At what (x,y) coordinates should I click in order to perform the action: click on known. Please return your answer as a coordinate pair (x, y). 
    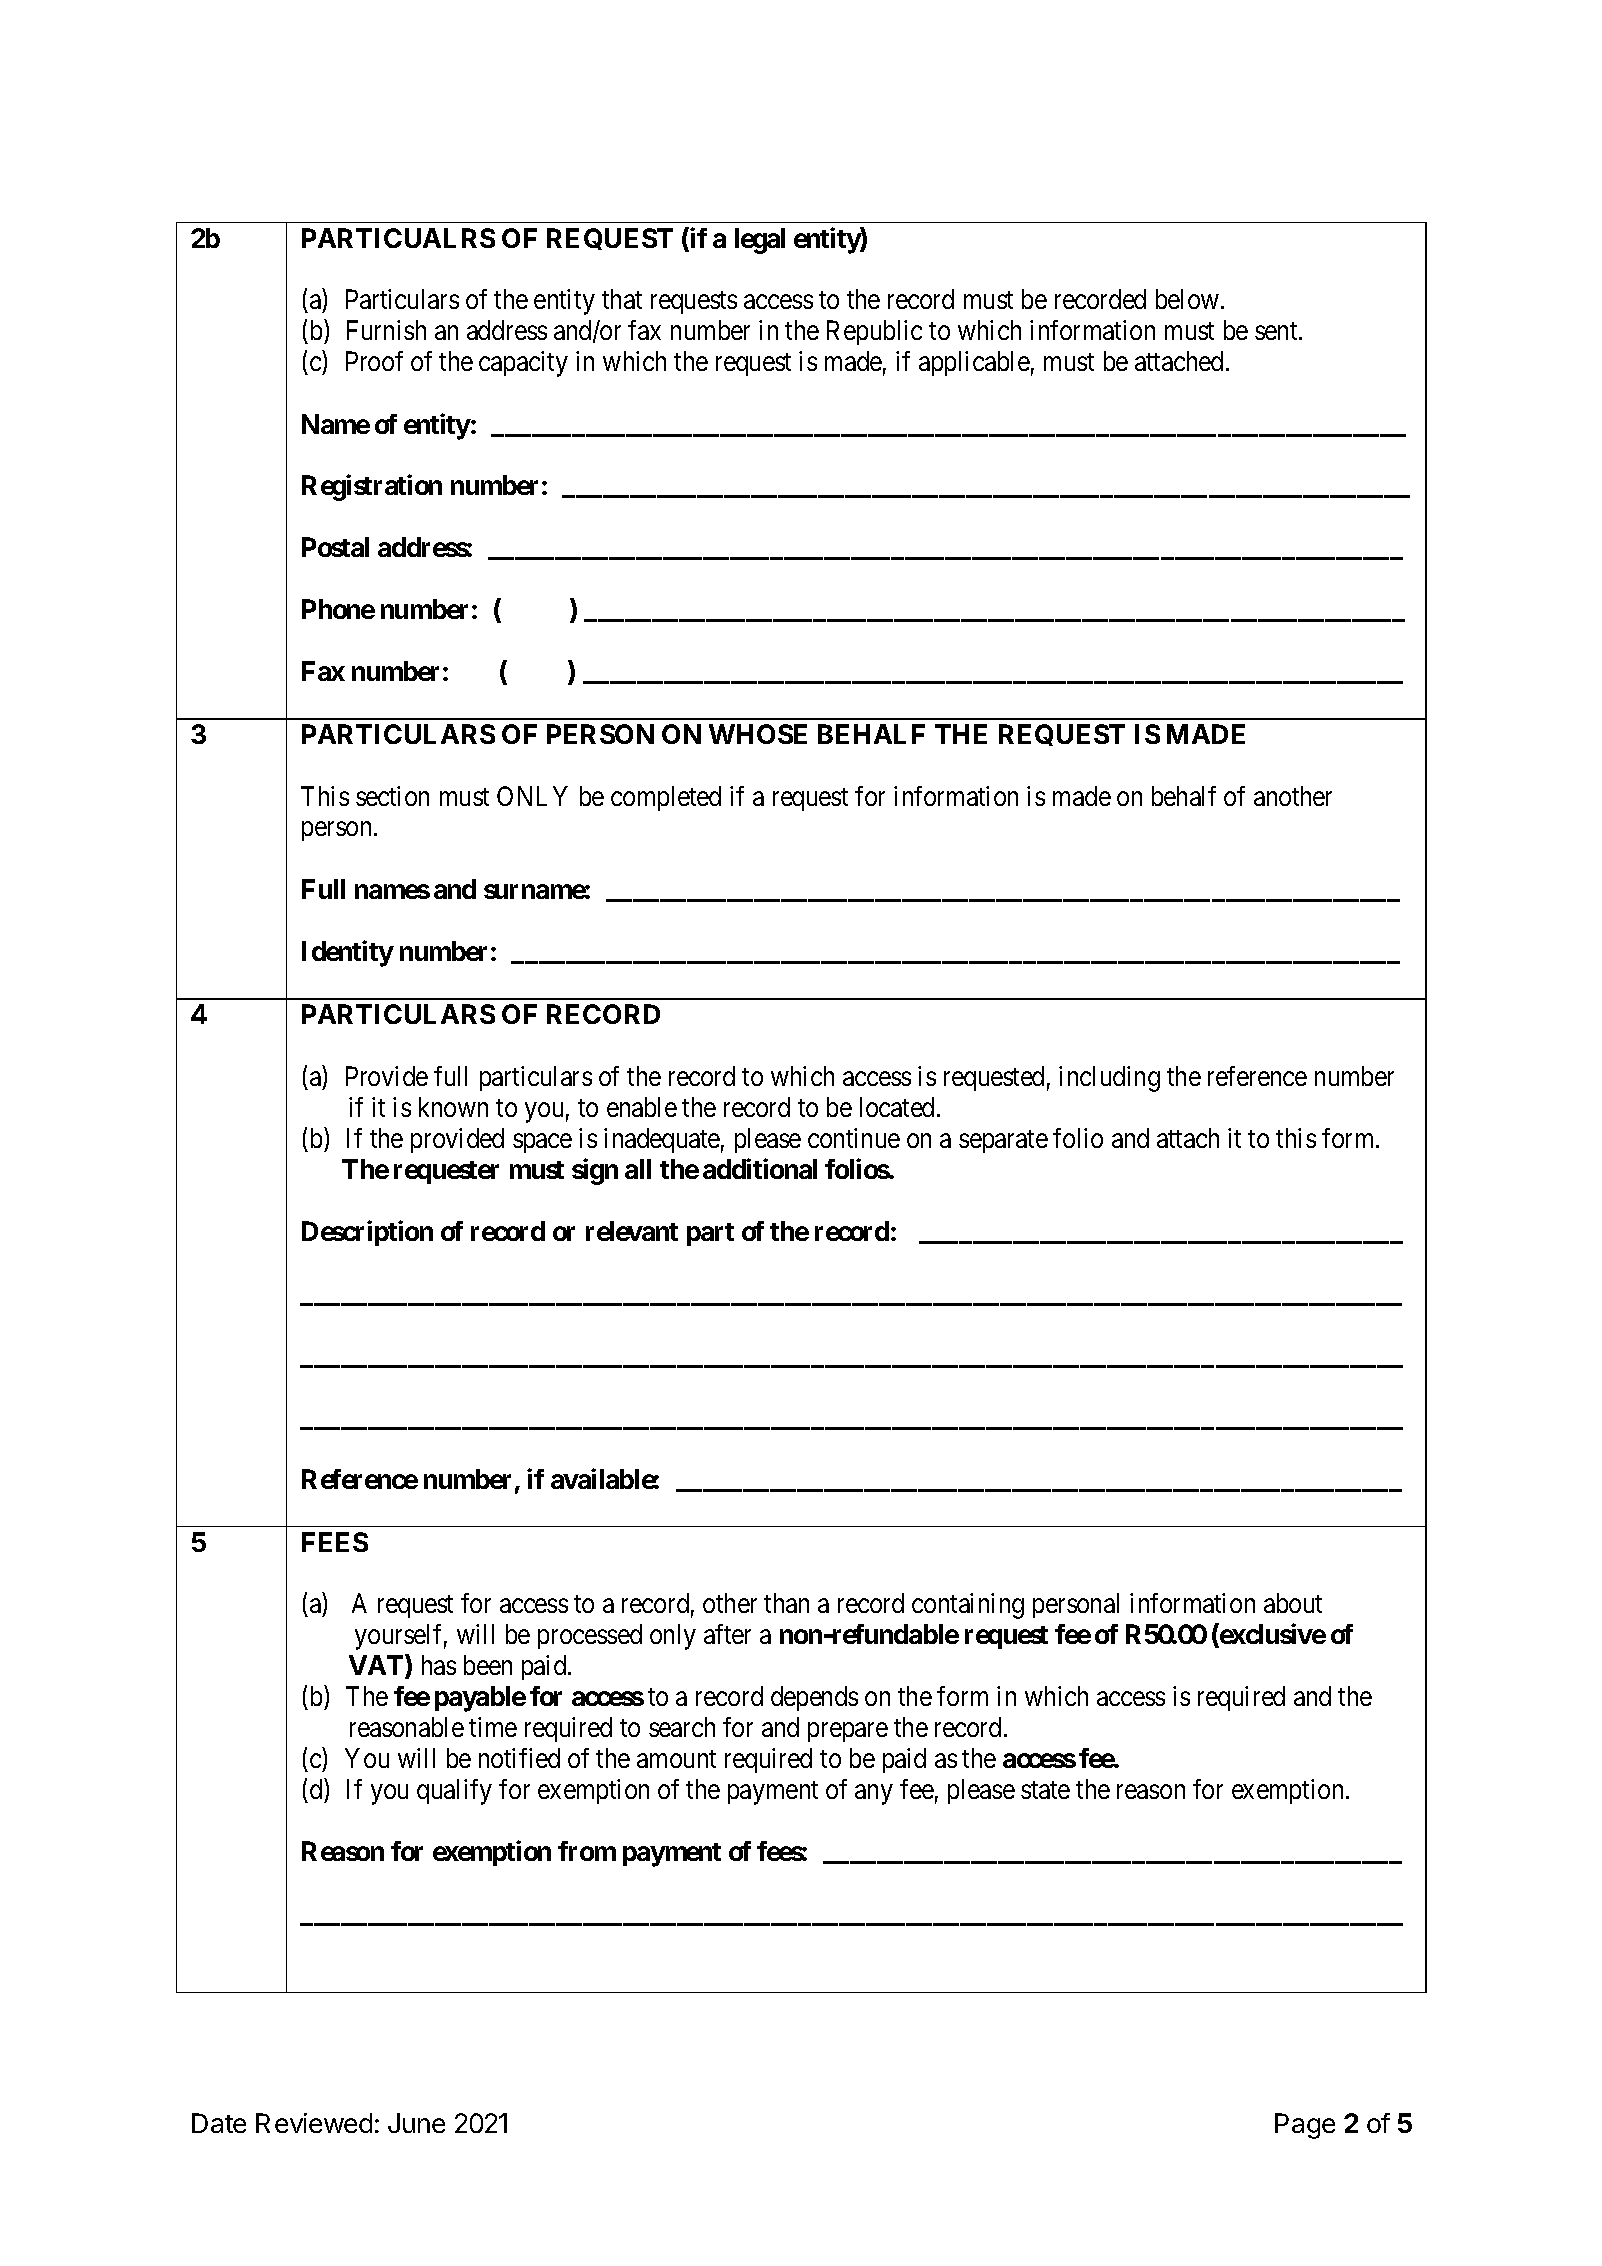
    Looking at the image, I should click on (453, 1107).
